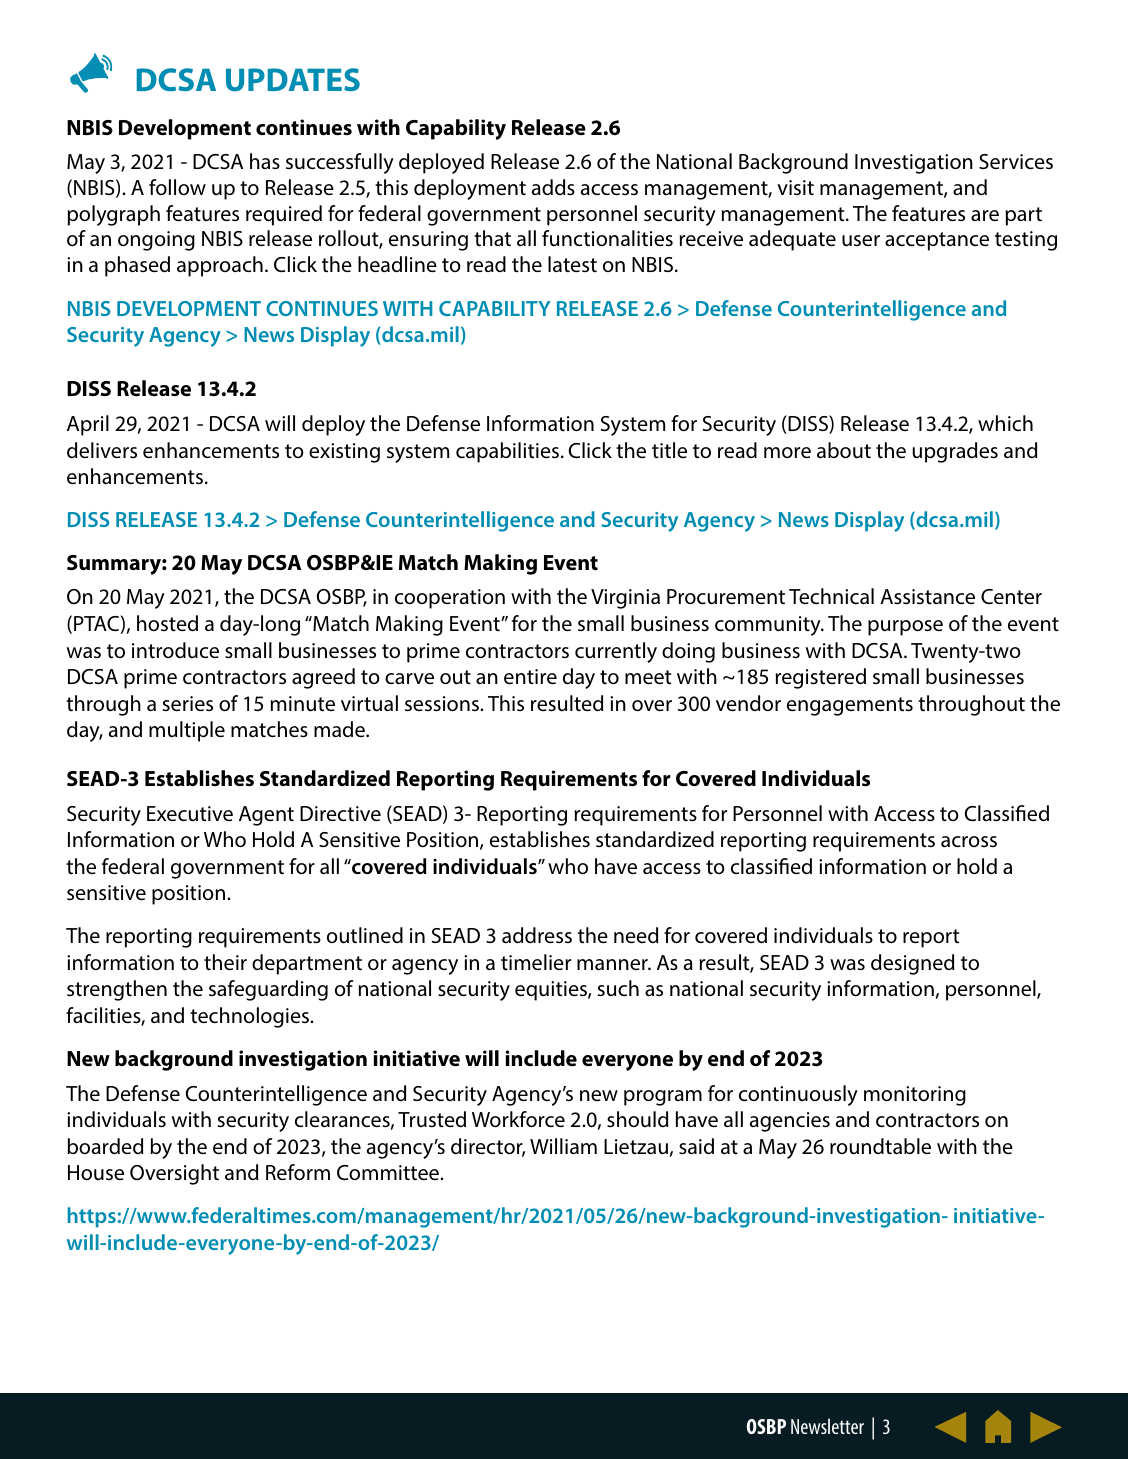 This image has height=1459, width=1128. I want to click on currently, so click(616, 652).
